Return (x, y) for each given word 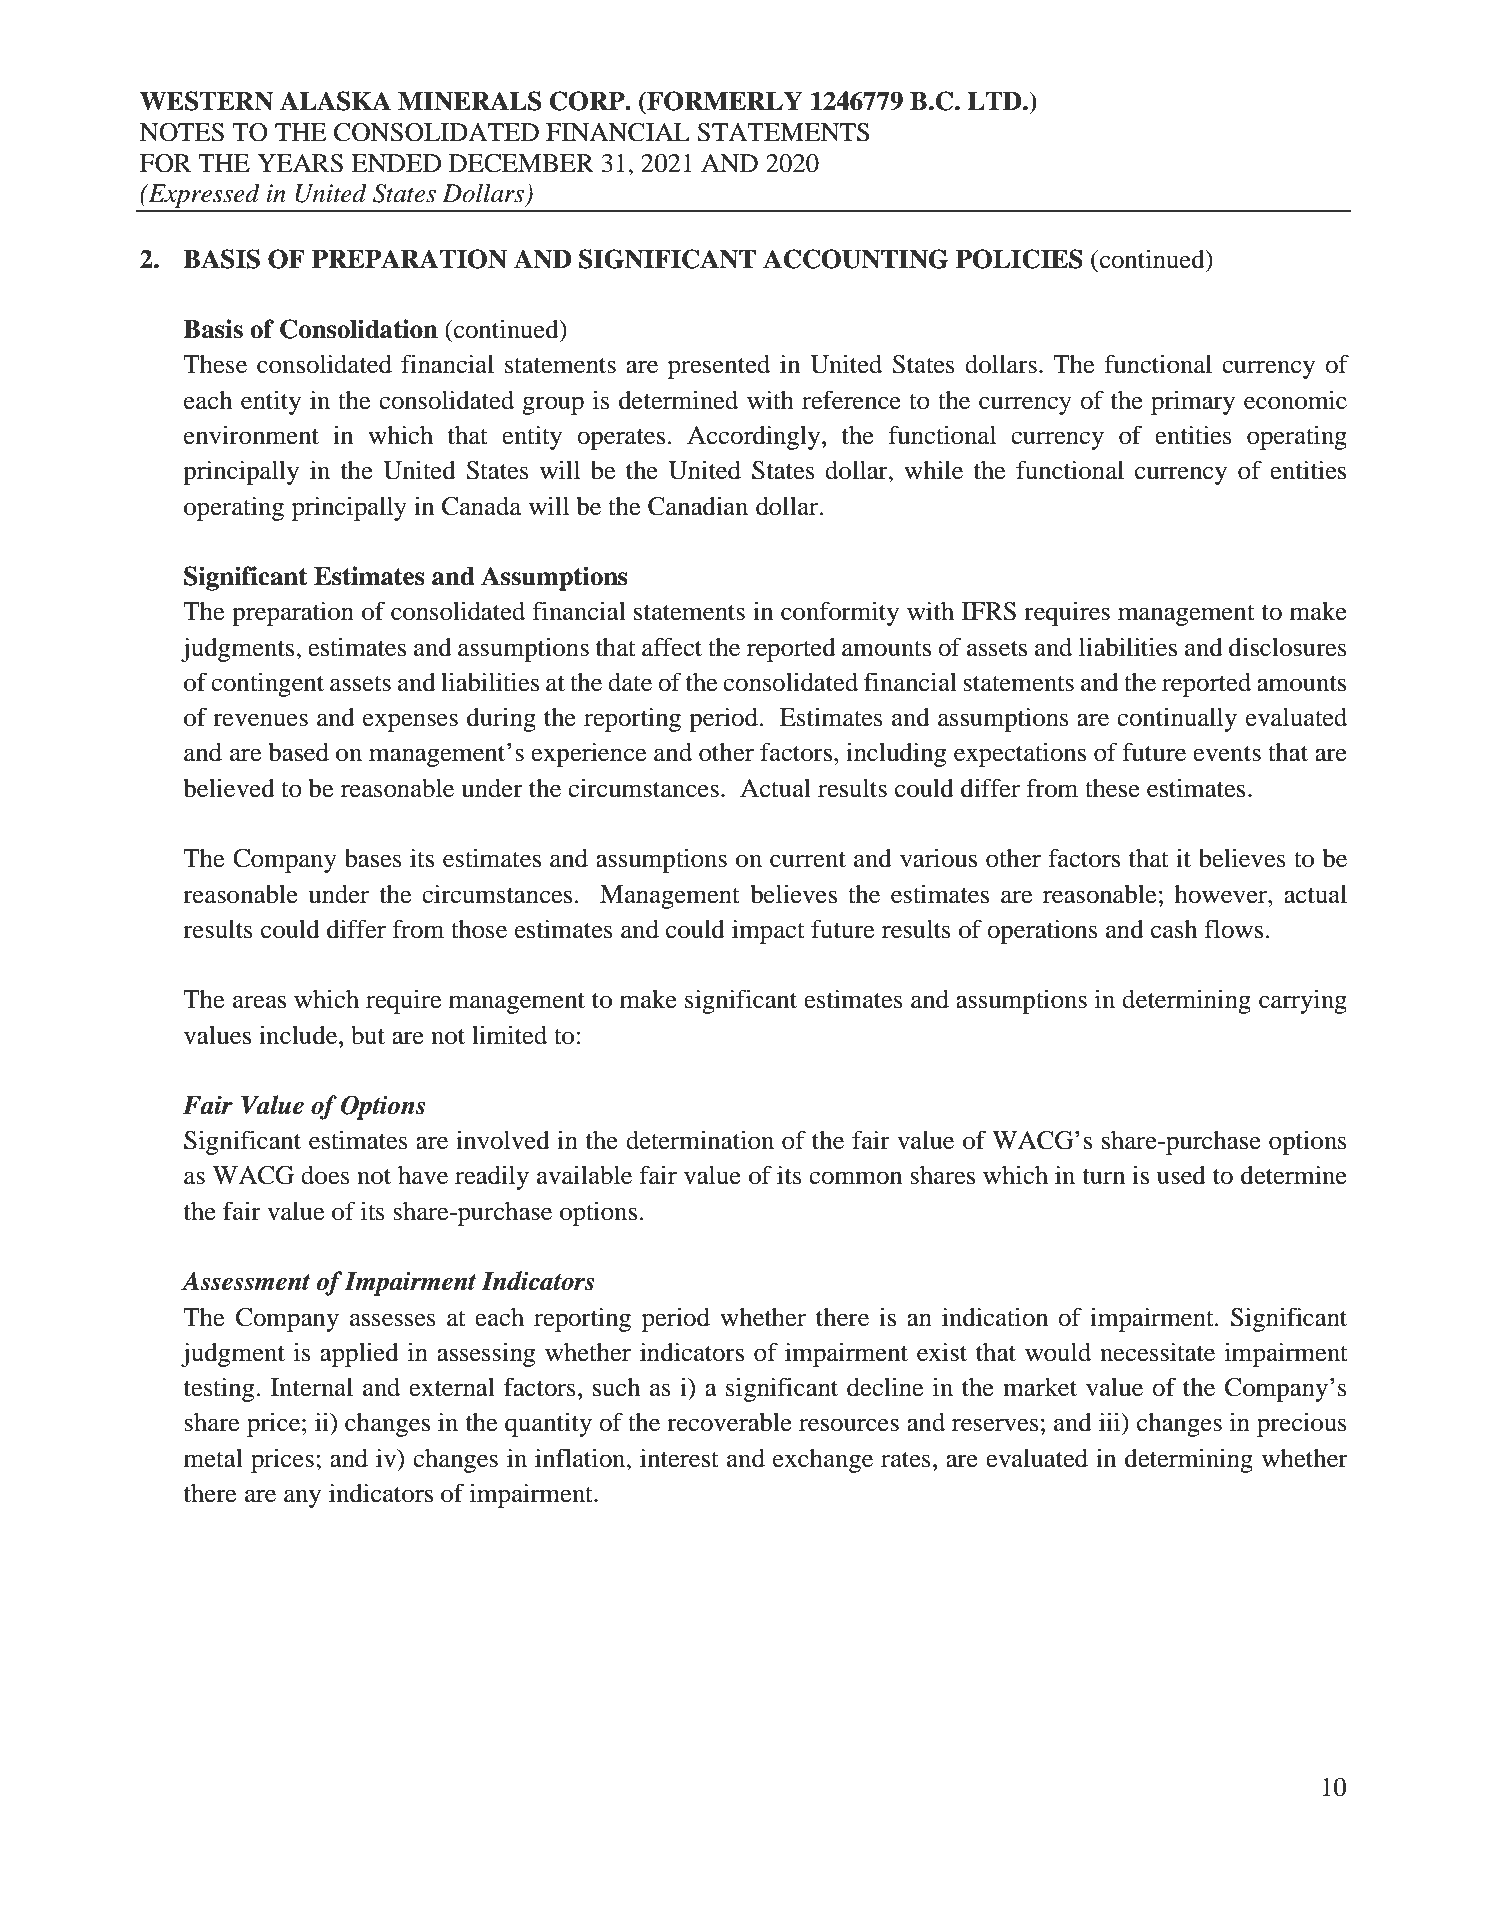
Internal (312, 1387)
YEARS (300, 163)
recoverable (729, 1422)
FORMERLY (724, 101)
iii (1111, 1421)
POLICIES (1019, 259)
